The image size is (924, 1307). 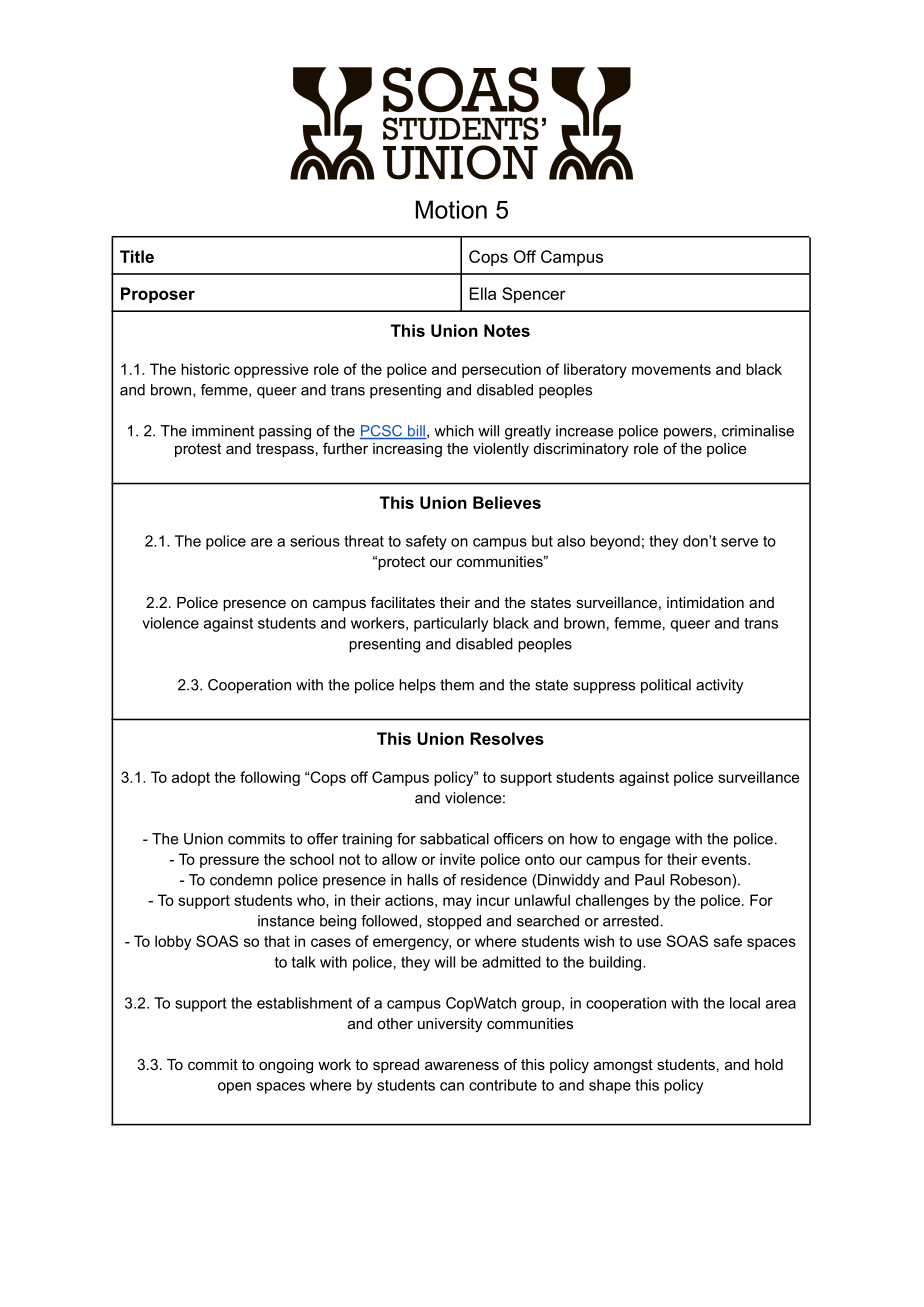 What do you see at coordinates (451, 209) in the screenshot?
I see `Motion` at bounding box center [451, 209].
